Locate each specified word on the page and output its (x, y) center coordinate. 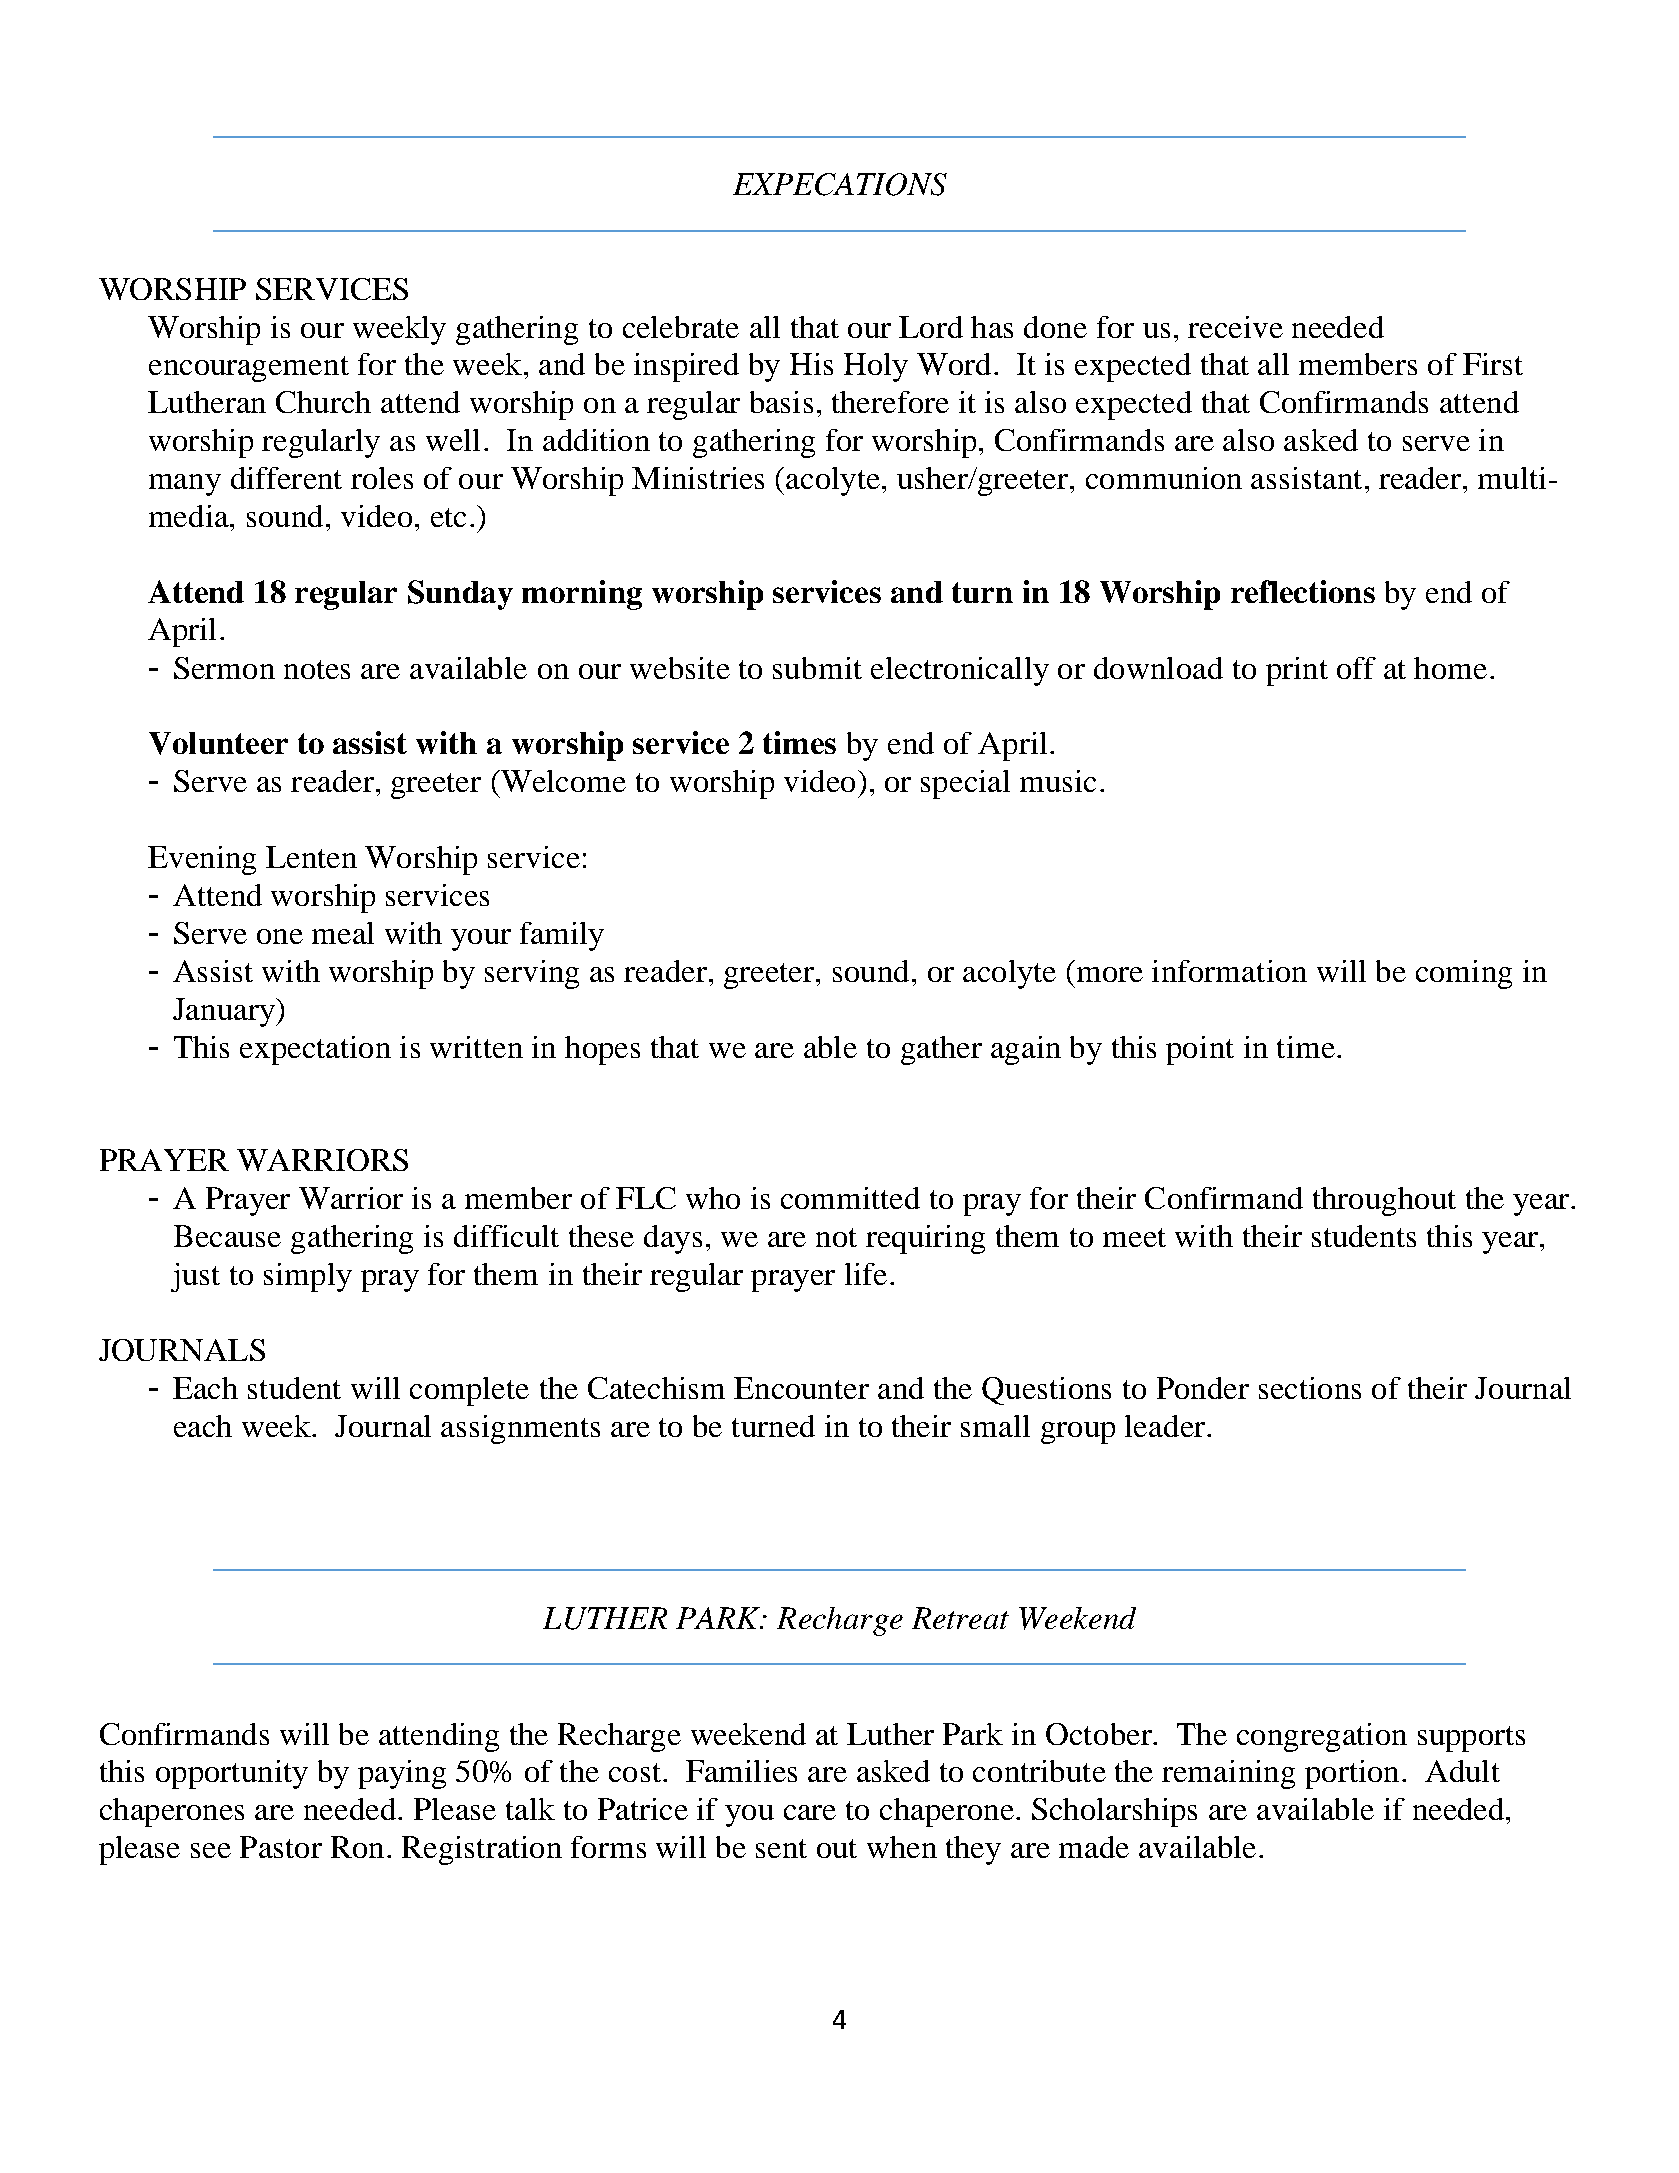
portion (1352, 1774)
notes (317, 669)
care (810, 1812)
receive (1235, 327)
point (1200, 1050)
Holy (876, 367)
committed (850, 1198)
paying (402, 1774)
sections (1310, 1388)
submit (817, 668)
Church (323, 402)
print (1297, 671)
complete (469, 1391)
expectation (315, 1050)
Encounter (801, 1388)
